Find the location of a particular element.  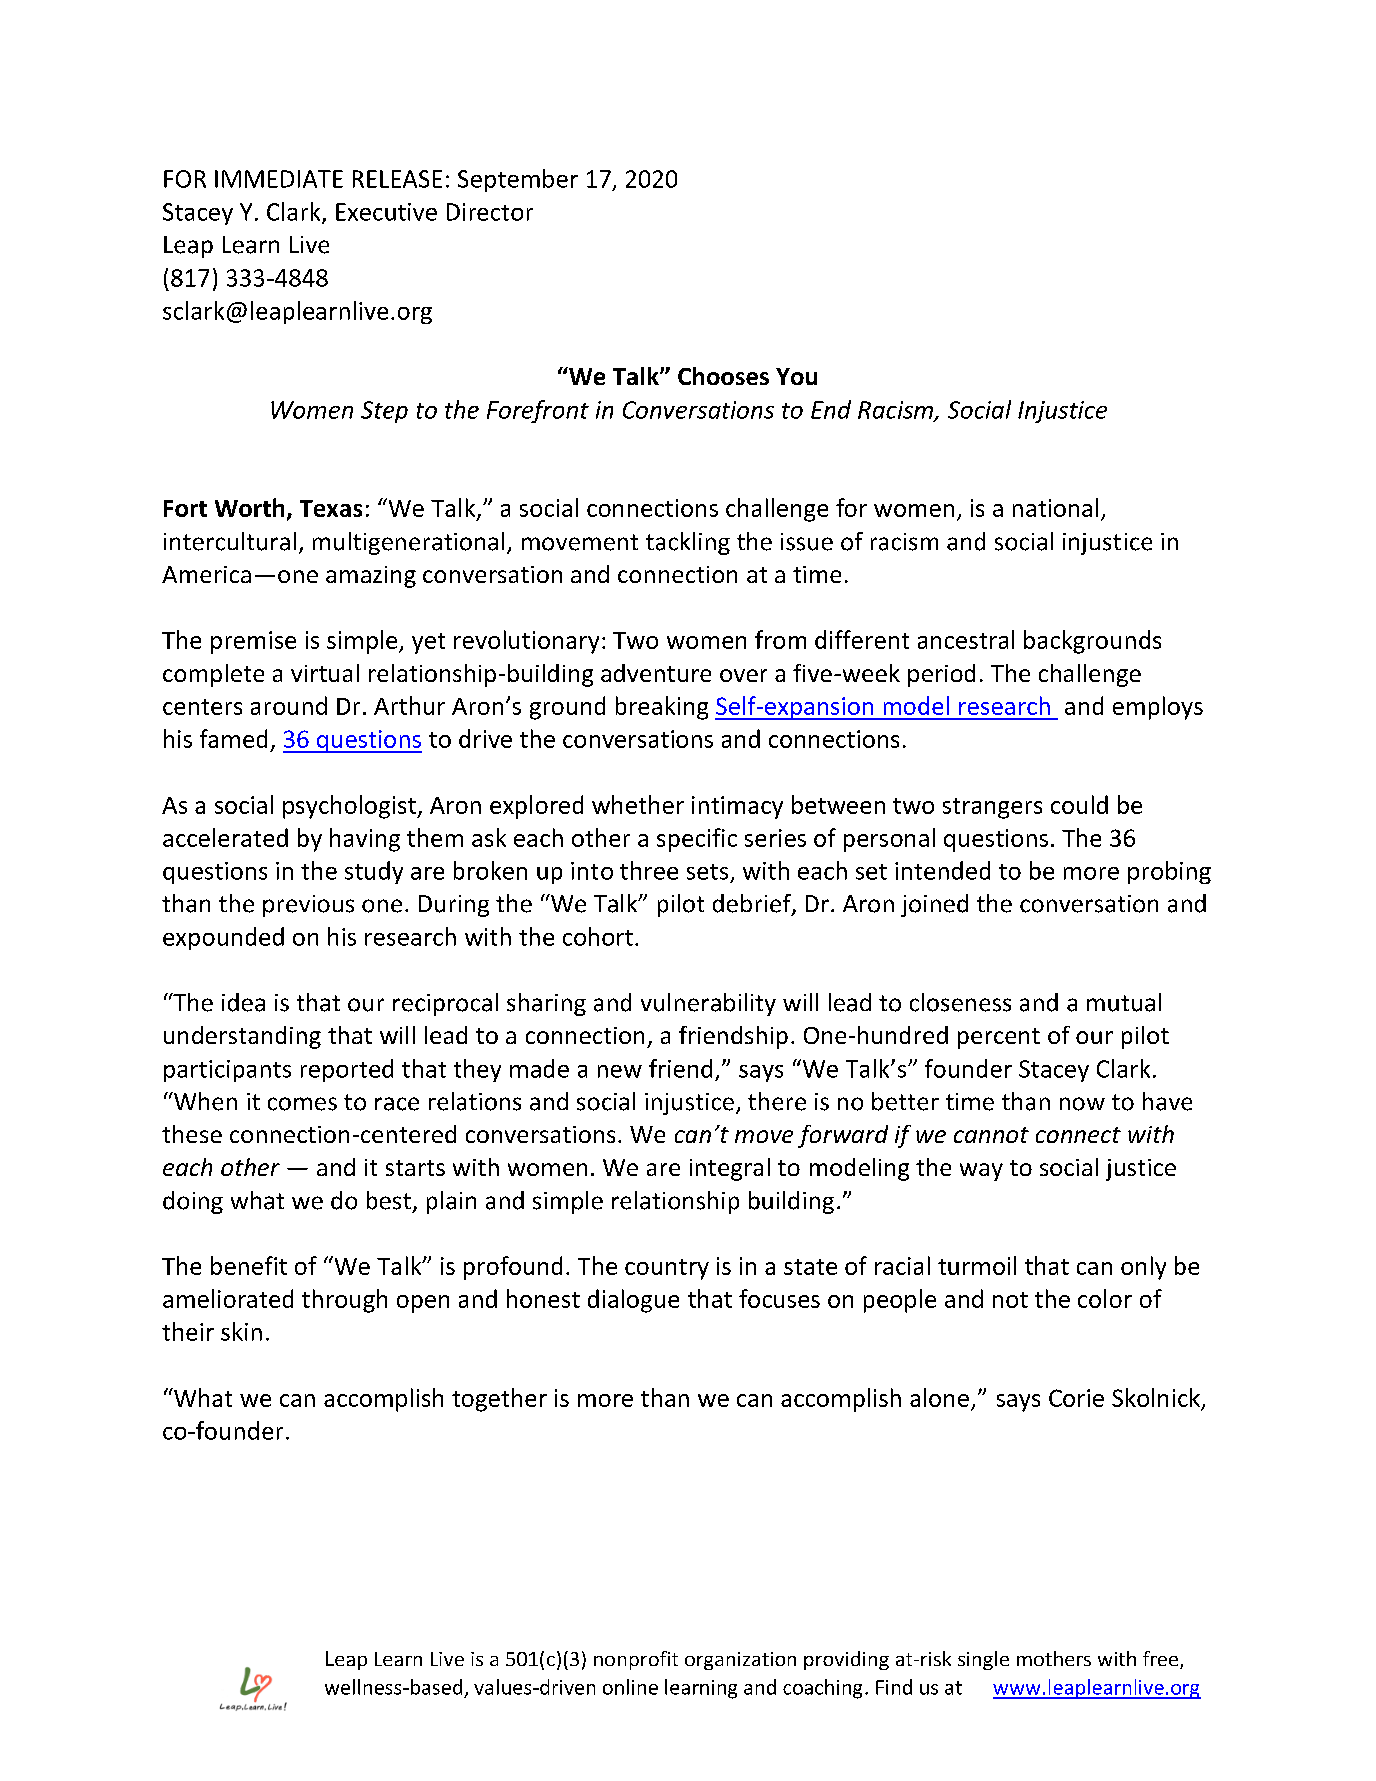

September is located at coordinates (518, 180).
